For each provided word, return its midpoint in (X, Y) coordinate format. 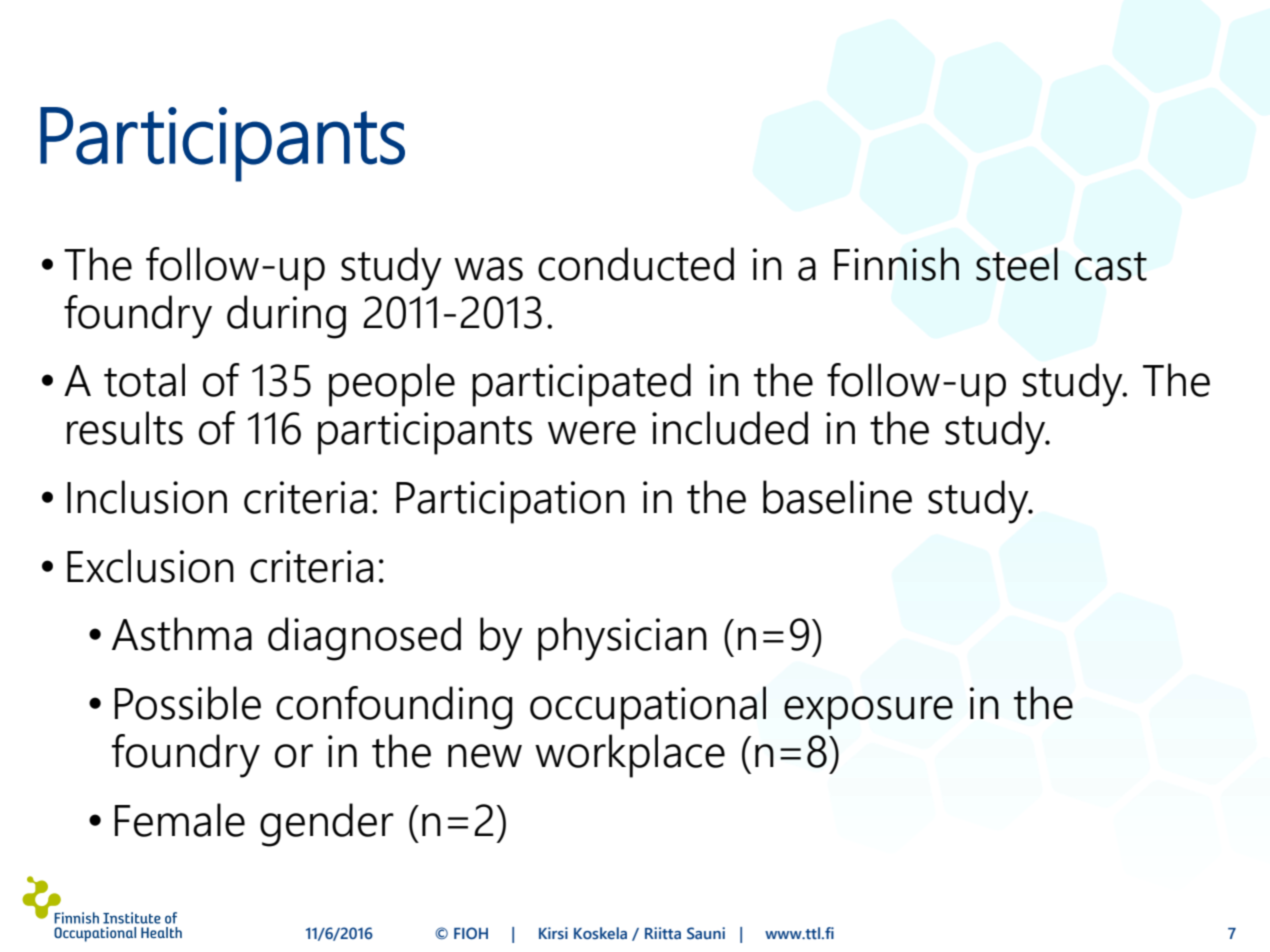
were (592, 433)
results (125, 428)
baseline (837, 497)
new (485, 756)
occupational (648, 708)
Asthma (182, 634)
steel (1017, 264)
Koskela (600, 933)
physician (622, 639)
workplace (630, 756)
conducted (636, 264)
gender (327, 825)
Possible (188, 703)
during (286, 317)
